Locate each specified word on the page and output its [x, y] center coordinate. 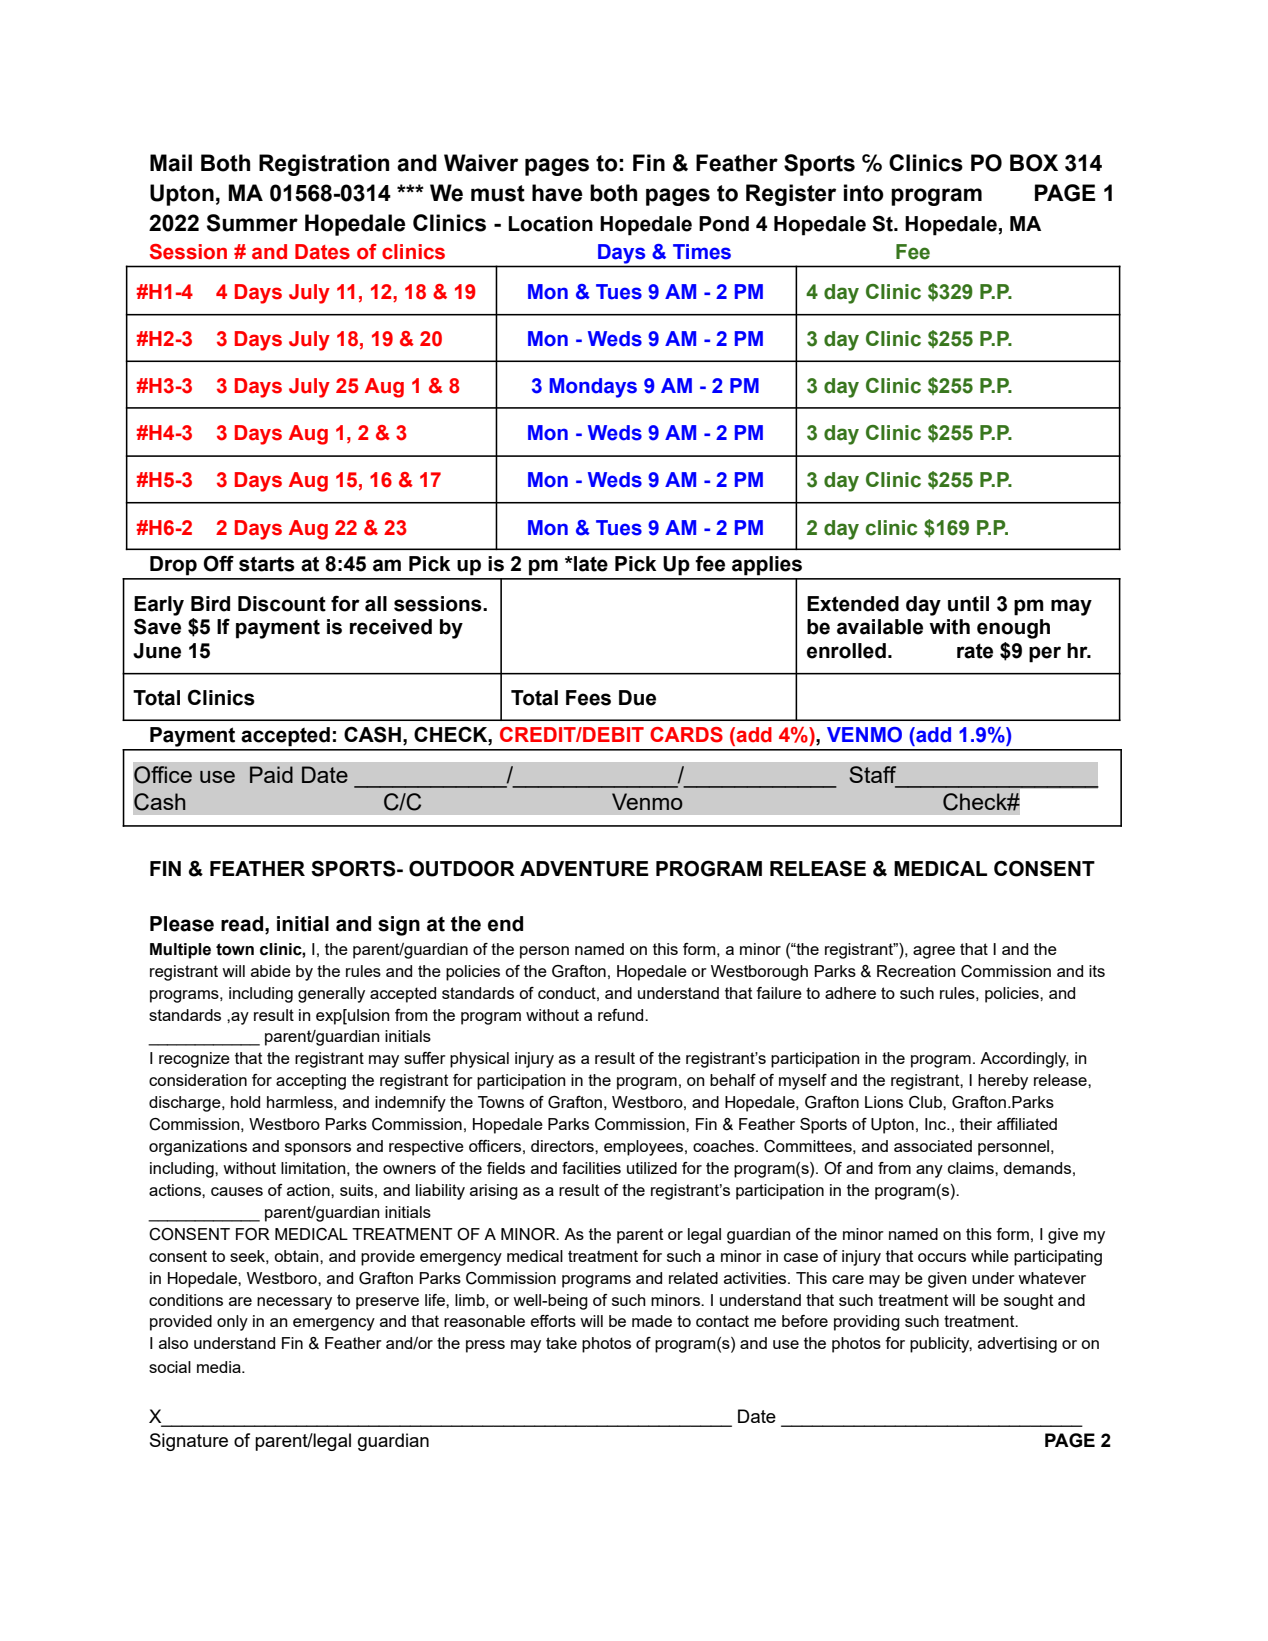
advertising [1017, 1345]
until [968, 604]
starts [267, 564]
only [232, 1323]
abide [271, 971]
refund [622, 1015]
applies [767, 566]
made [652, 1321]
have [557, 193]
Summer [252, 223]
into [864, 193]
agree [934, 952]
